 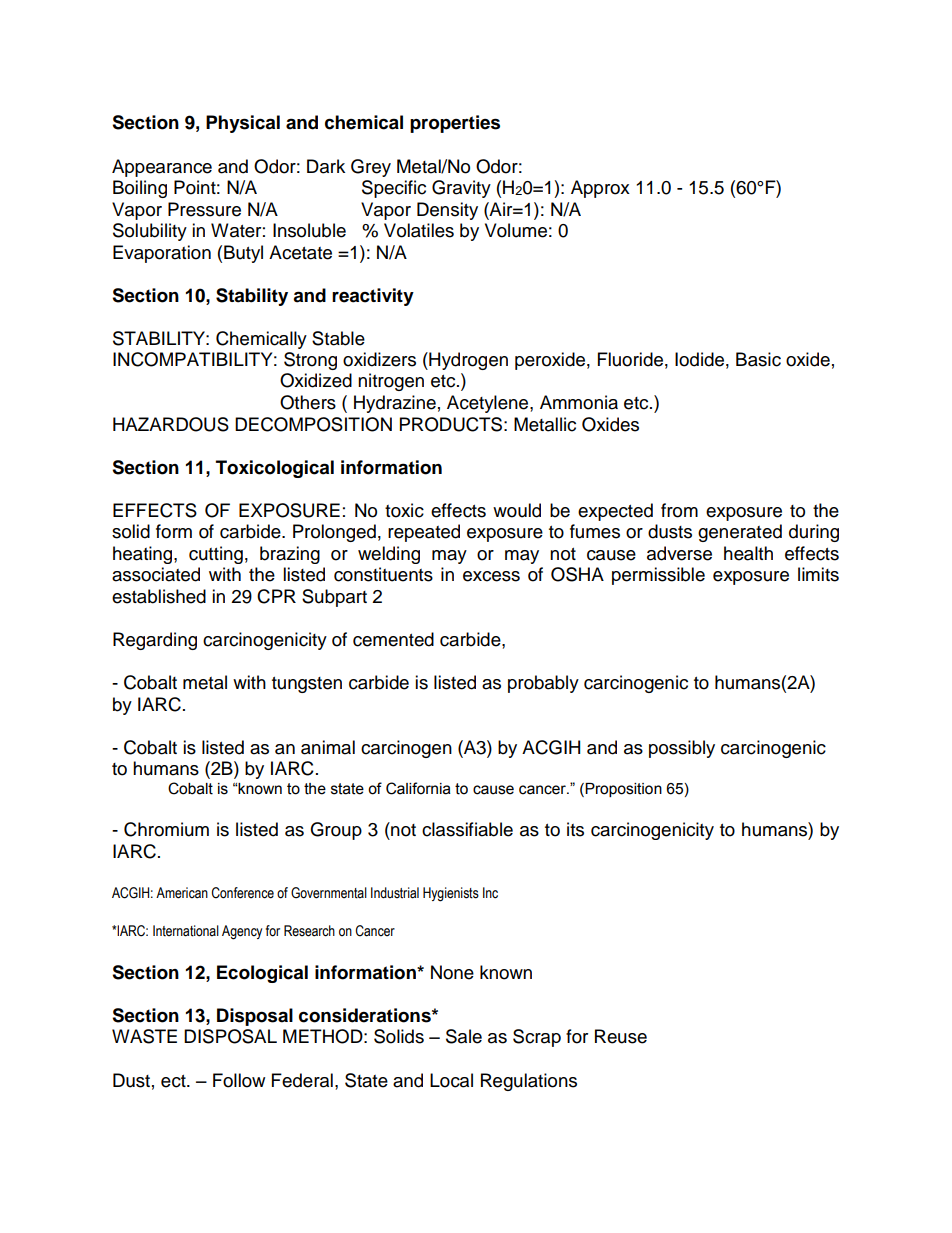 I want to click on Sale, so click(x=464, y=1036).
